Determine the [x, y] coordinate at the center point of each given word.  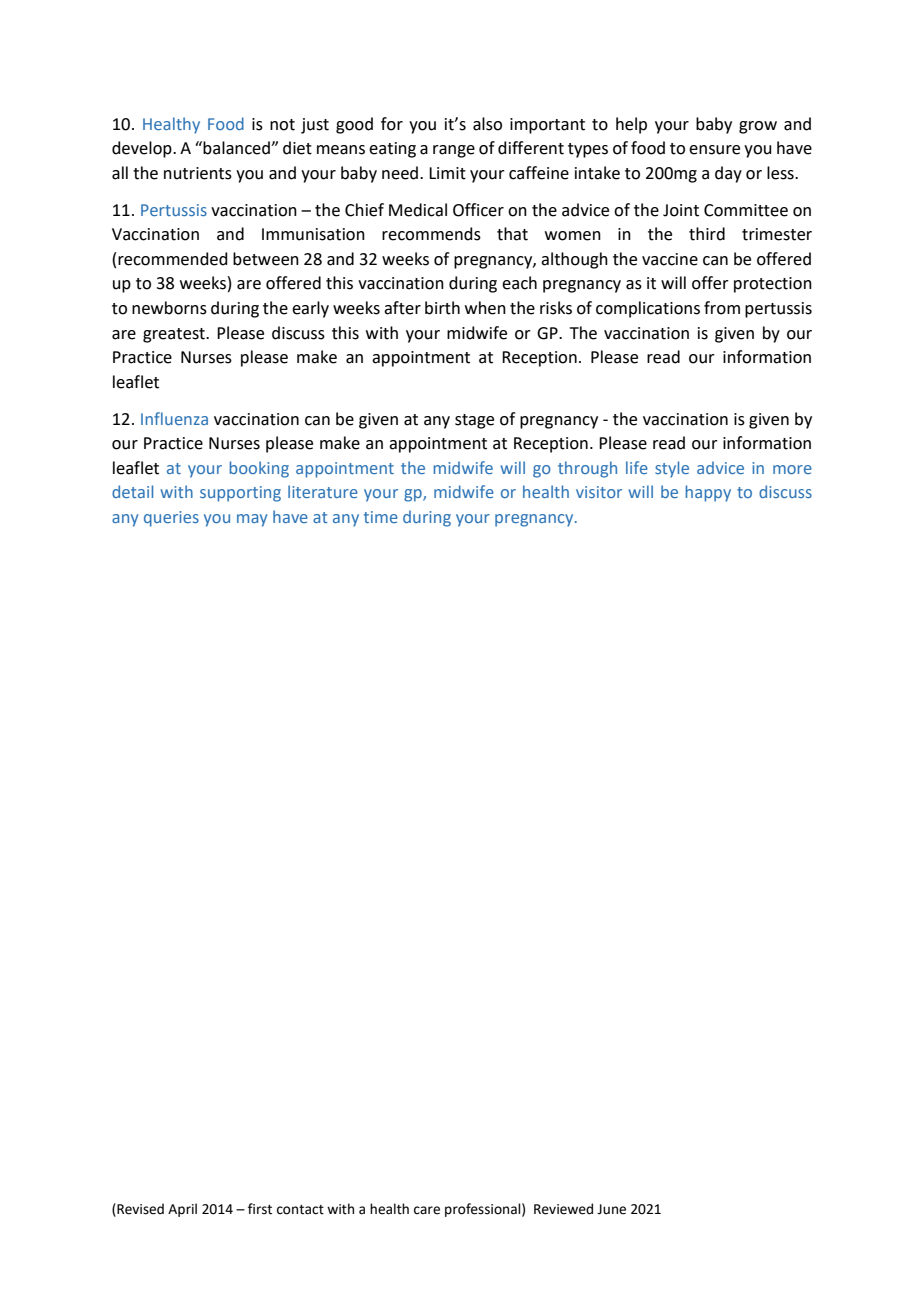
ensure [714, 150]
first [260, 1209]
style [672, 469]
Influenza [174, 418]
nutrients [198, 173]
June [611, 1209]
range [454, 151]
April [182, 1210]
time [381, 517]
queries [171, 519]
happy [708, 493]
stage [474, 421]
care [427, 1210]
